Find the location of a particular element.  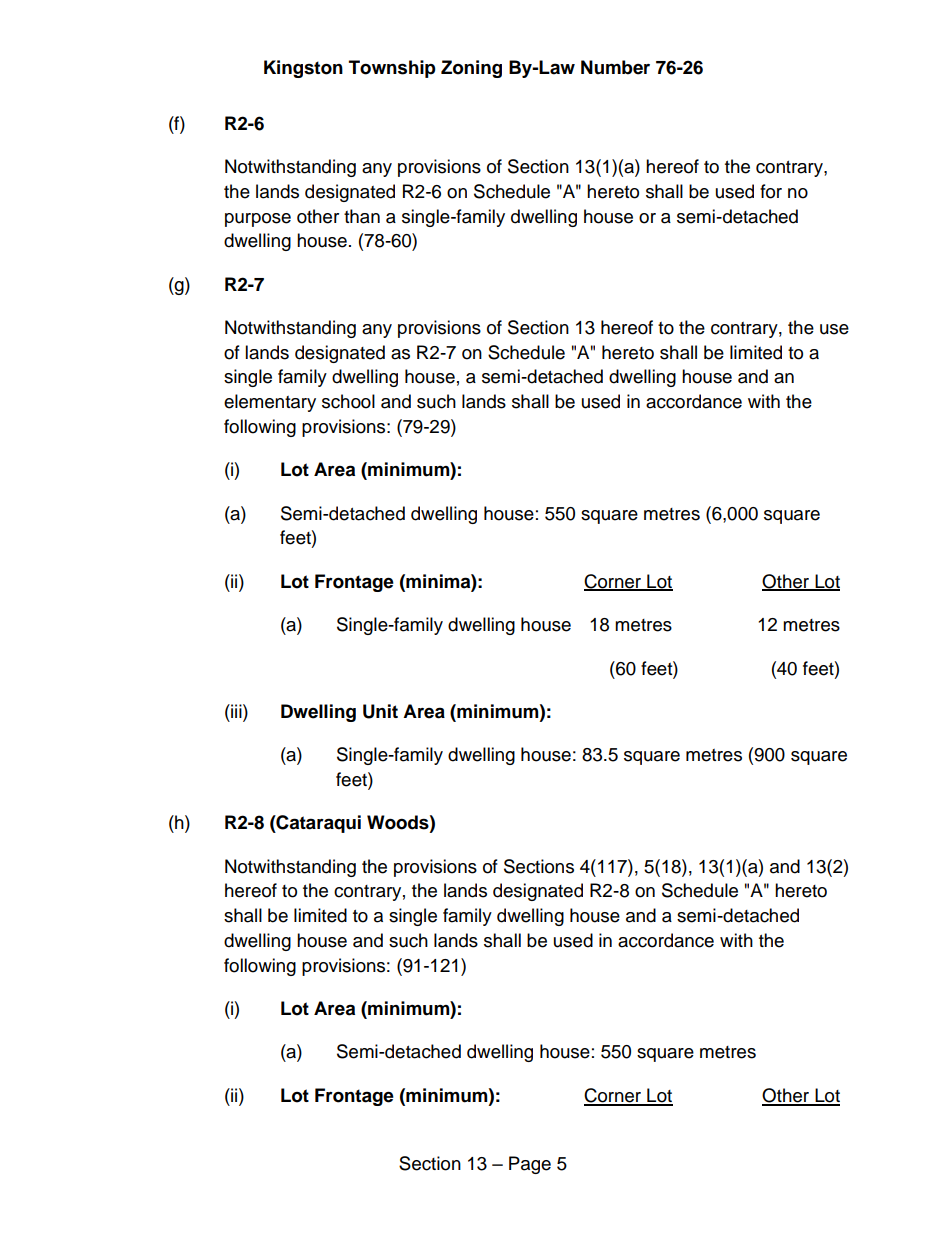

Page is located at coordinates (530, 1165).
